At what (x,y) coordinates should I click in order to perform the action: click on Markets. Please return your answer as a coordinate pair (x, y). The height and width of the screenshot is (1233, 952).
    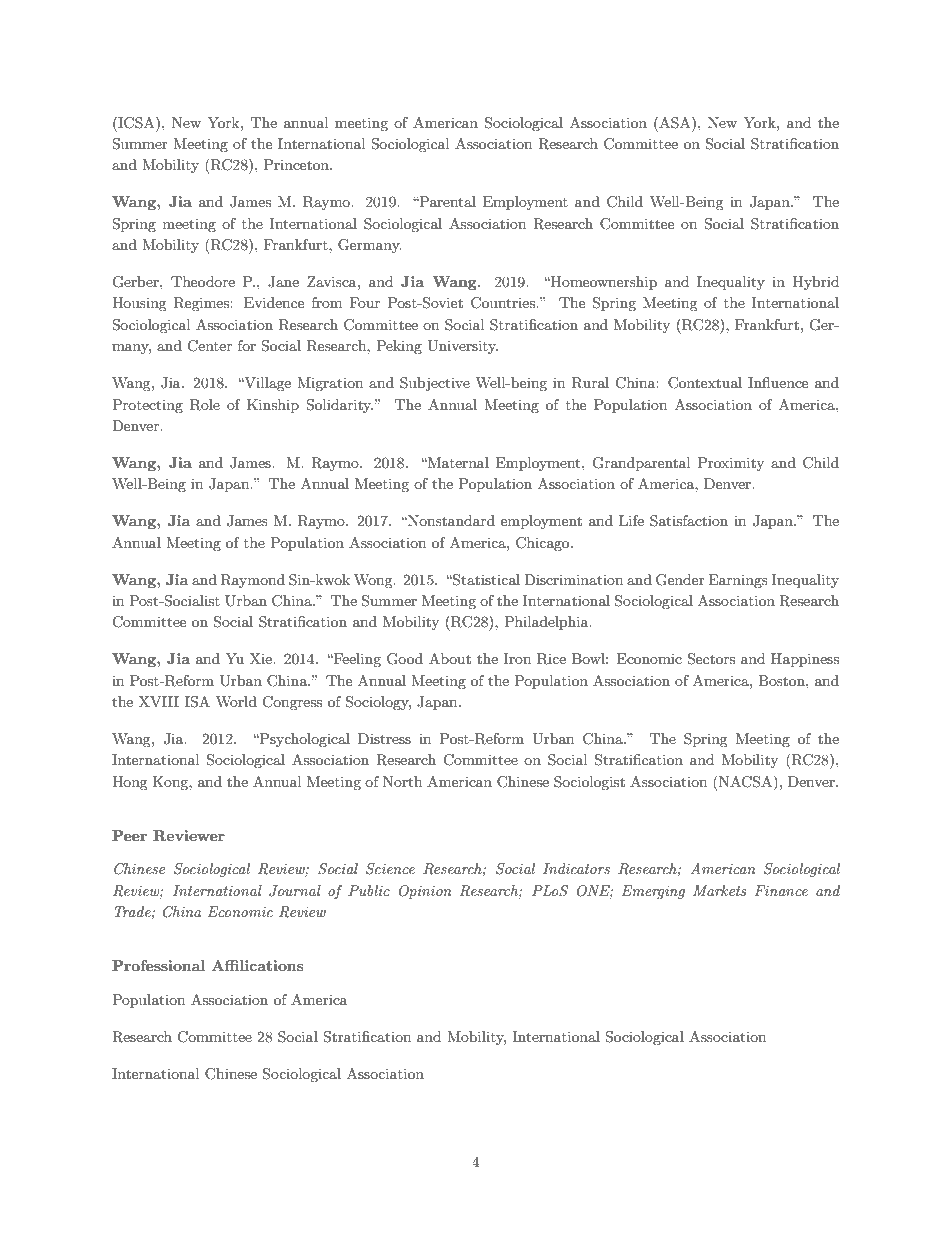
    Looking at the image, I should click on (720, 890).
